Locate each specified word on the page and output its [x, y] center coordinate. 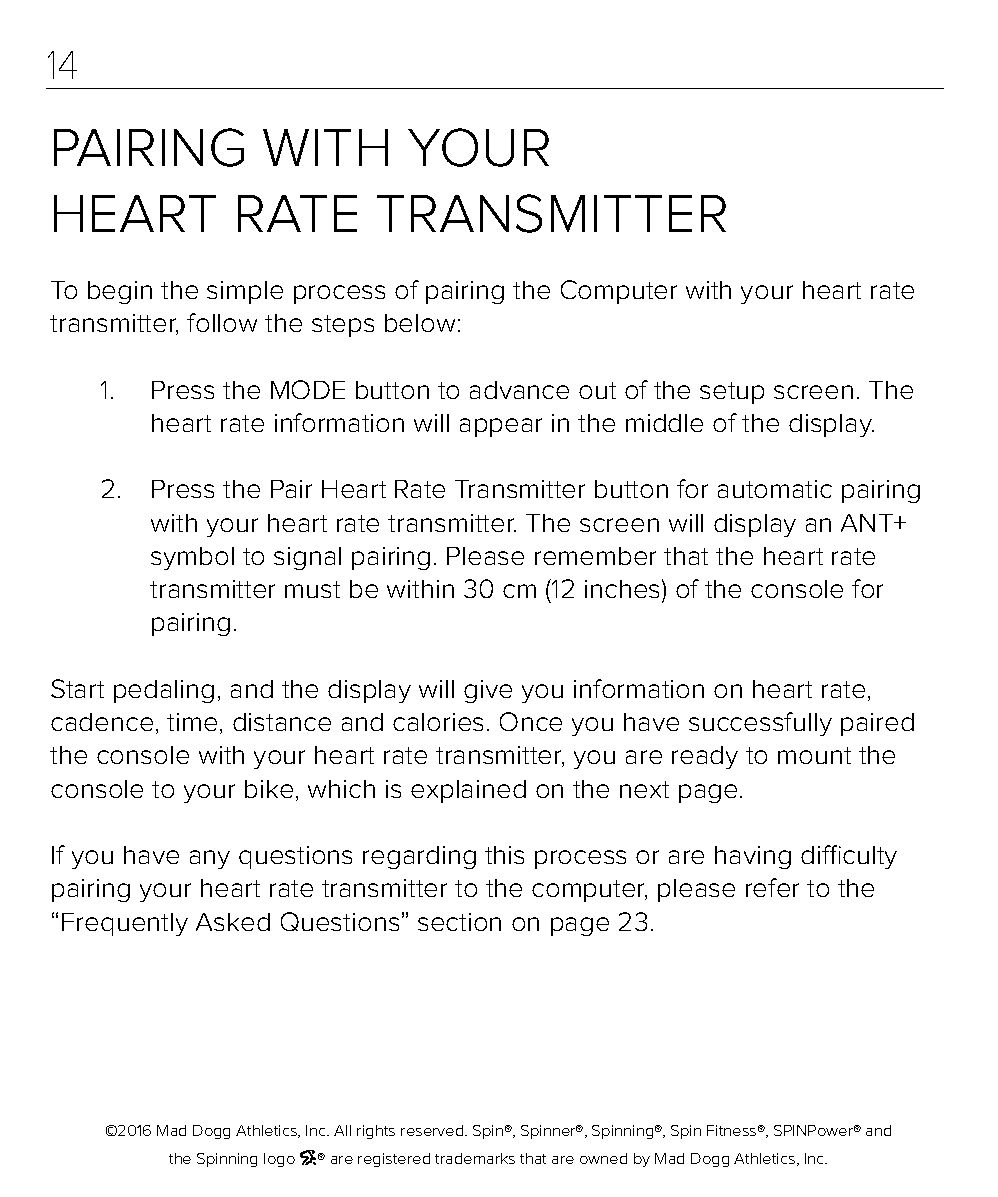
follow [222, 322]
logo [279, 1160]
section [459, 922]
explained [468, 791]
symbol [192, 558]
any [210, 859]
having [753, 857]
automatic [775, 489]
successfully [760, 724]
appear [501, 427]
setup [732, 393]
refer [772, 887]
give [488, 691]
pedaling [164, 691]
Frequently [125, 924]
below [420, 323]
